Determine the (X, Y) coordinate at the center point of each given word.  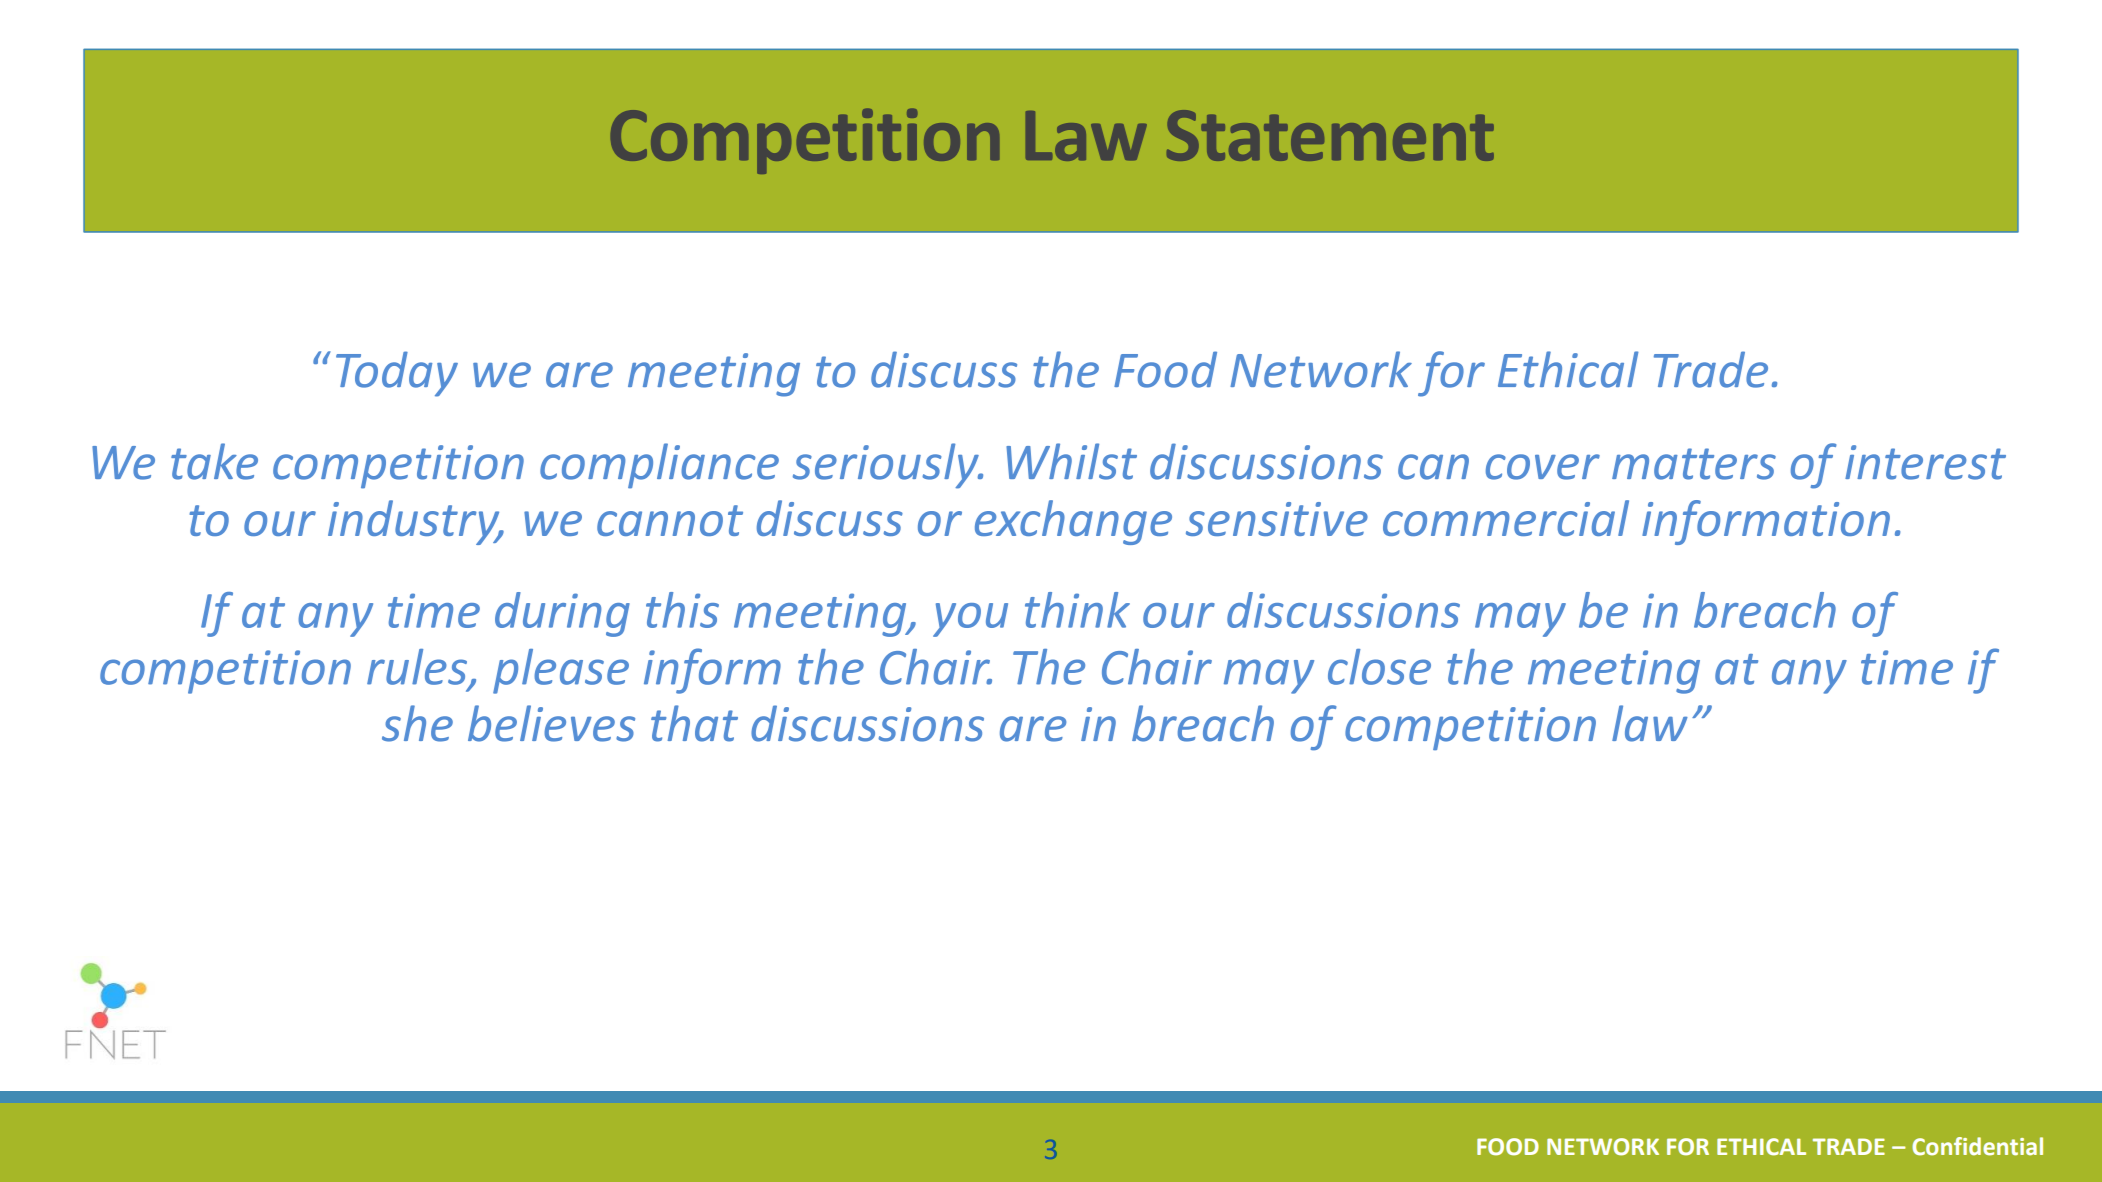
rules (418, 668)
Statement (1330, 135)
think (1077, 610)
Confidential (1977, 1146)
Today (397, 374)
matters (1694, 464)
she (417, 723)
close (1379, 667)
